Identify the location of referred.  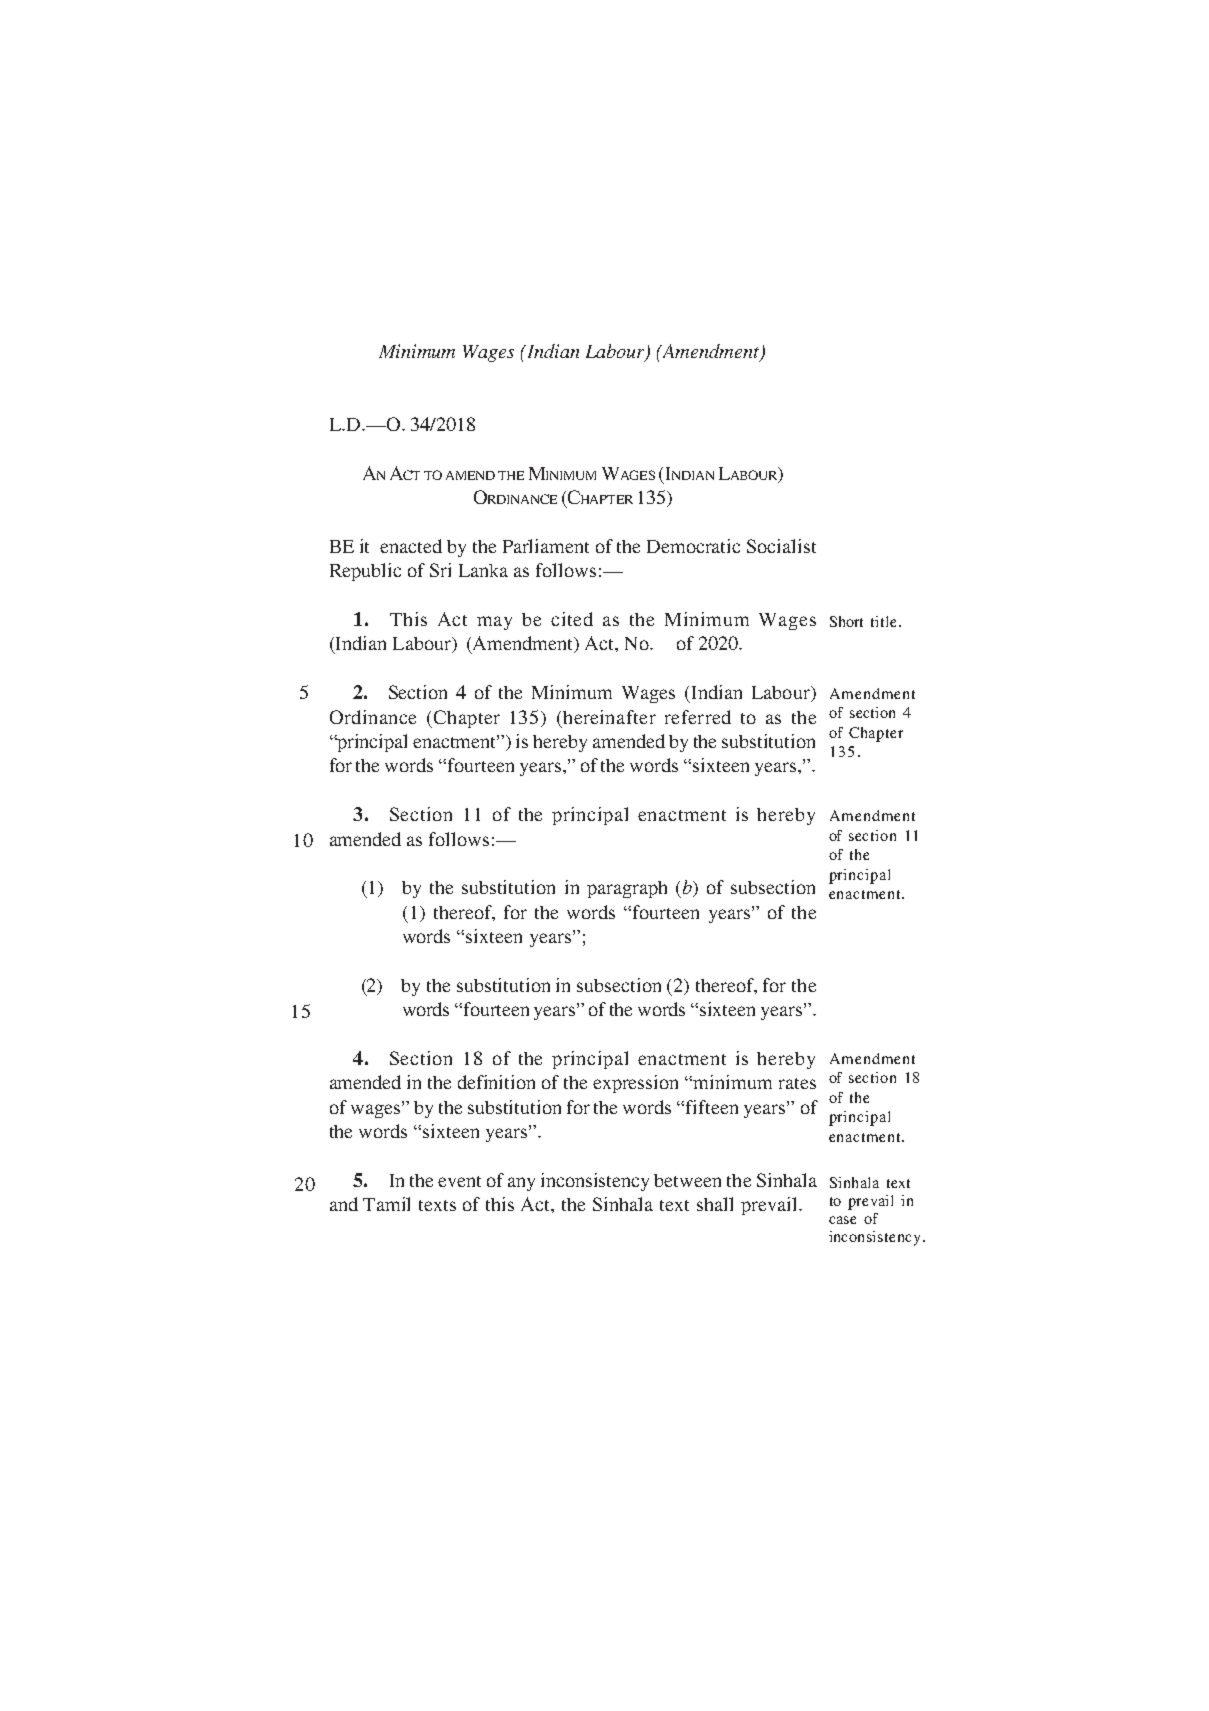
(698, 717).
